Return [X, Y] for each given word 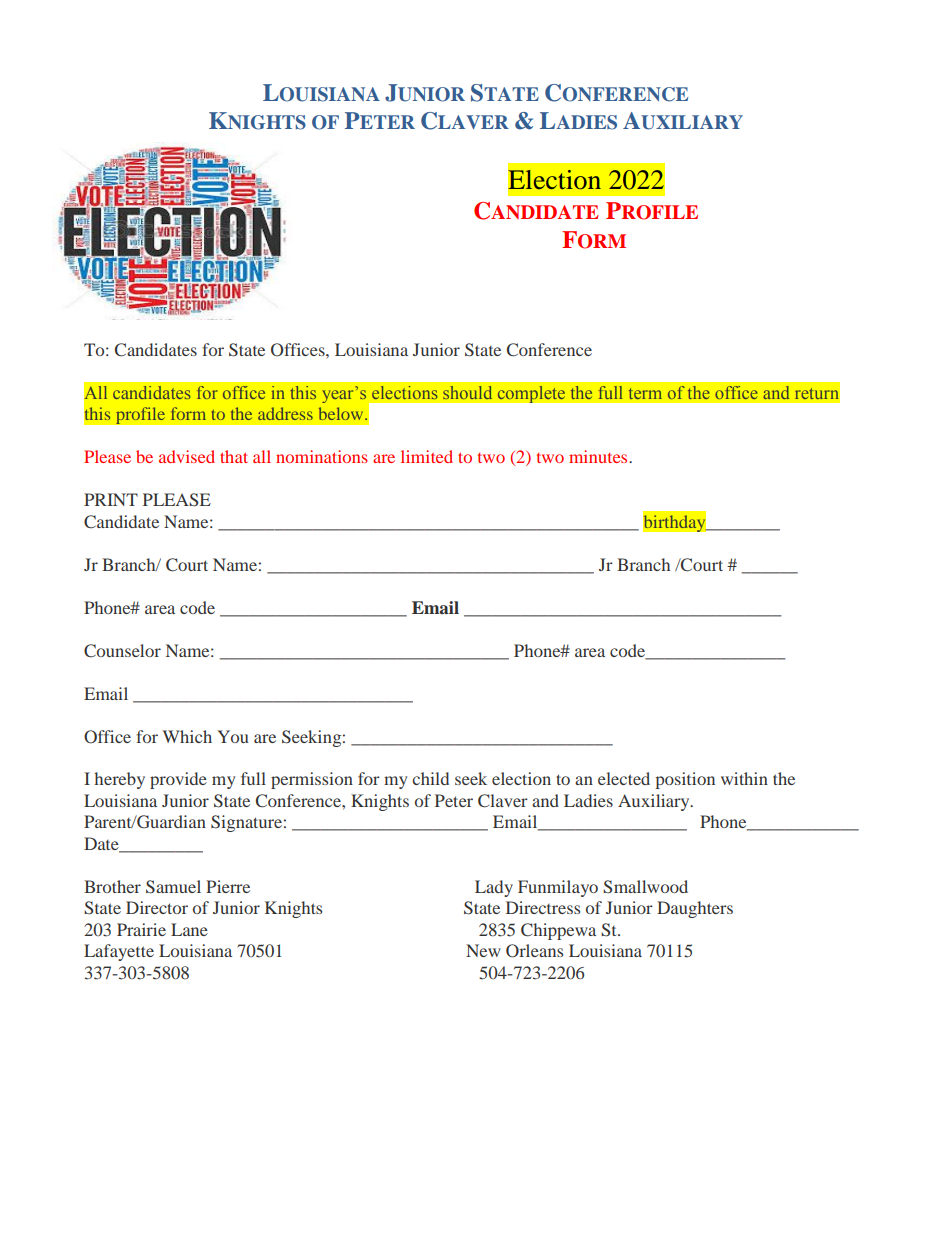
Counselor [122, 651]
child [430, 778]
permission [312, 780]
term [645, 393]
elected [624, 778]
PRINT [111, 499]
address [285, 413]
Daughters [695, 909]
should [467, 392]
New [483, 950]
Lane [189, 929]
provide [178, 780]
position [685, 780]
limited [427, 456]
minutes [599, 456]
